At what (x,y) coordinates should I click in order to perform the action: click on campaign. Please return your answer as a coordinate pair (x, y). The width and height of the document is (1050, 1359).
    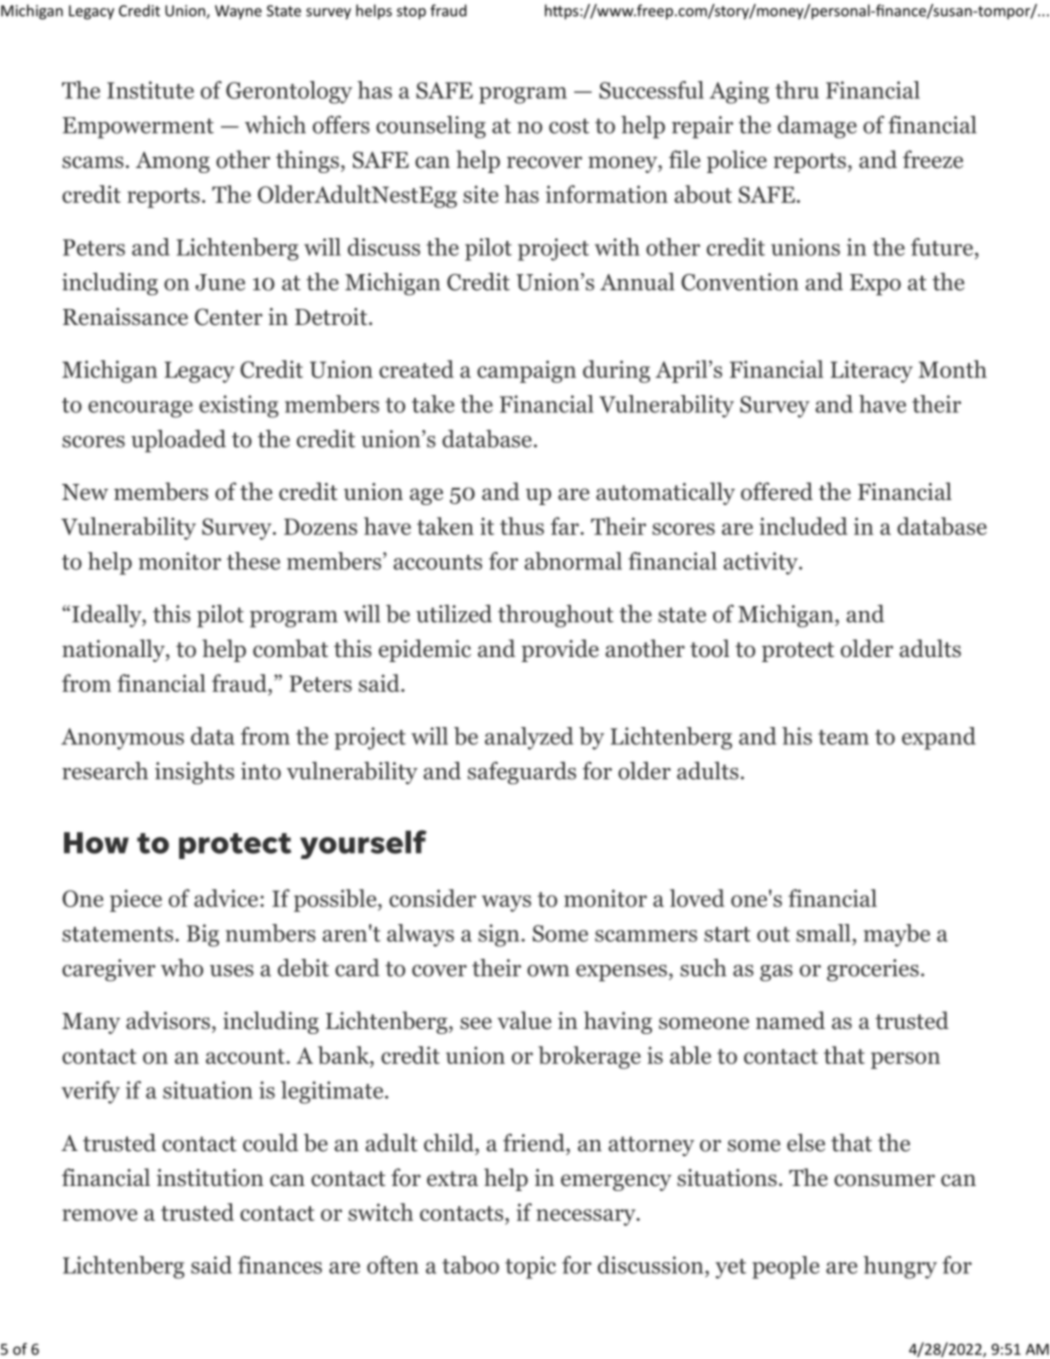
    Looking at the image, I should click on (526, 371).
